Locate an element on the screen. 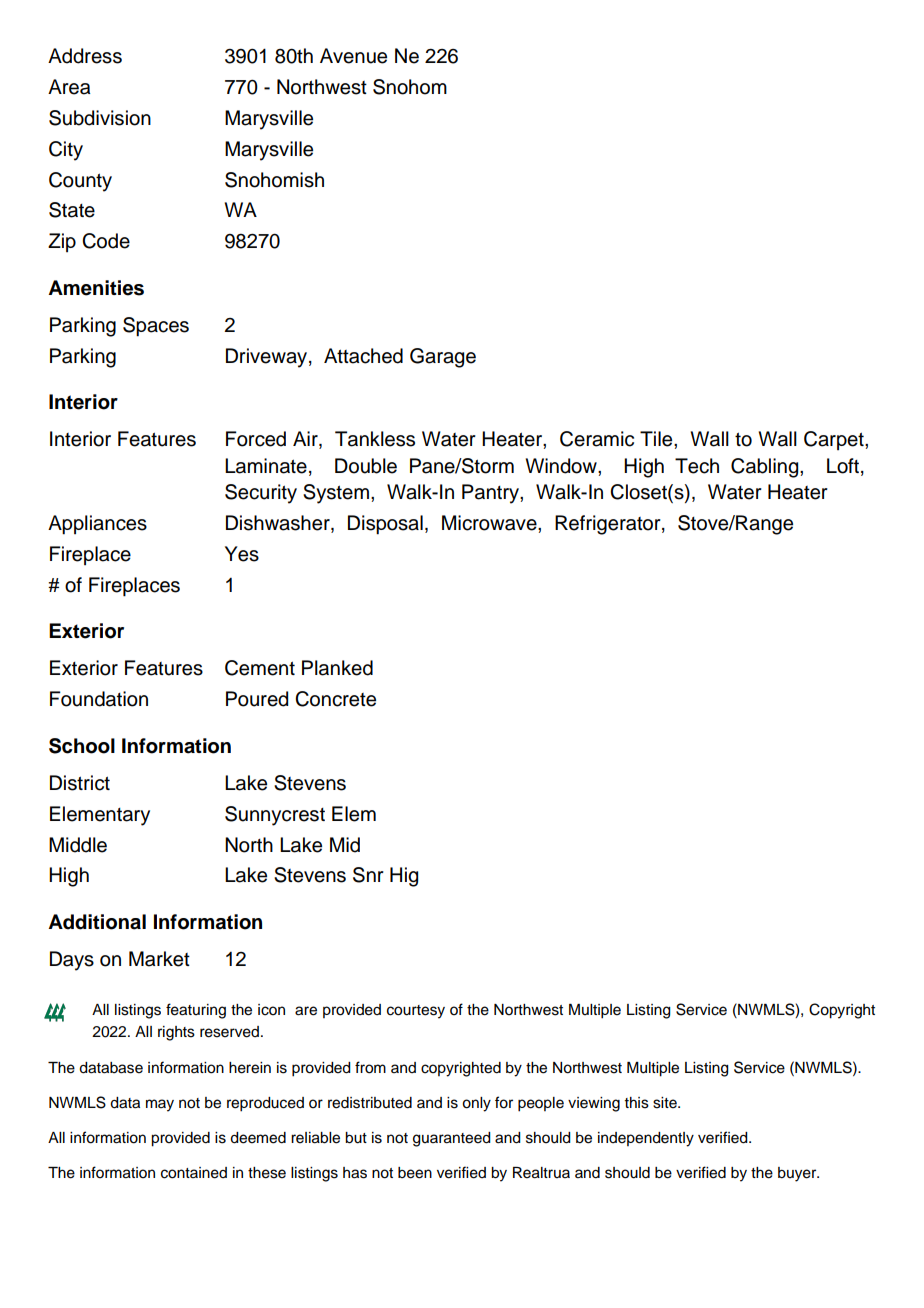 This screenshot has width=924, height=1308. Planked is located at coordinates (337, 668).
